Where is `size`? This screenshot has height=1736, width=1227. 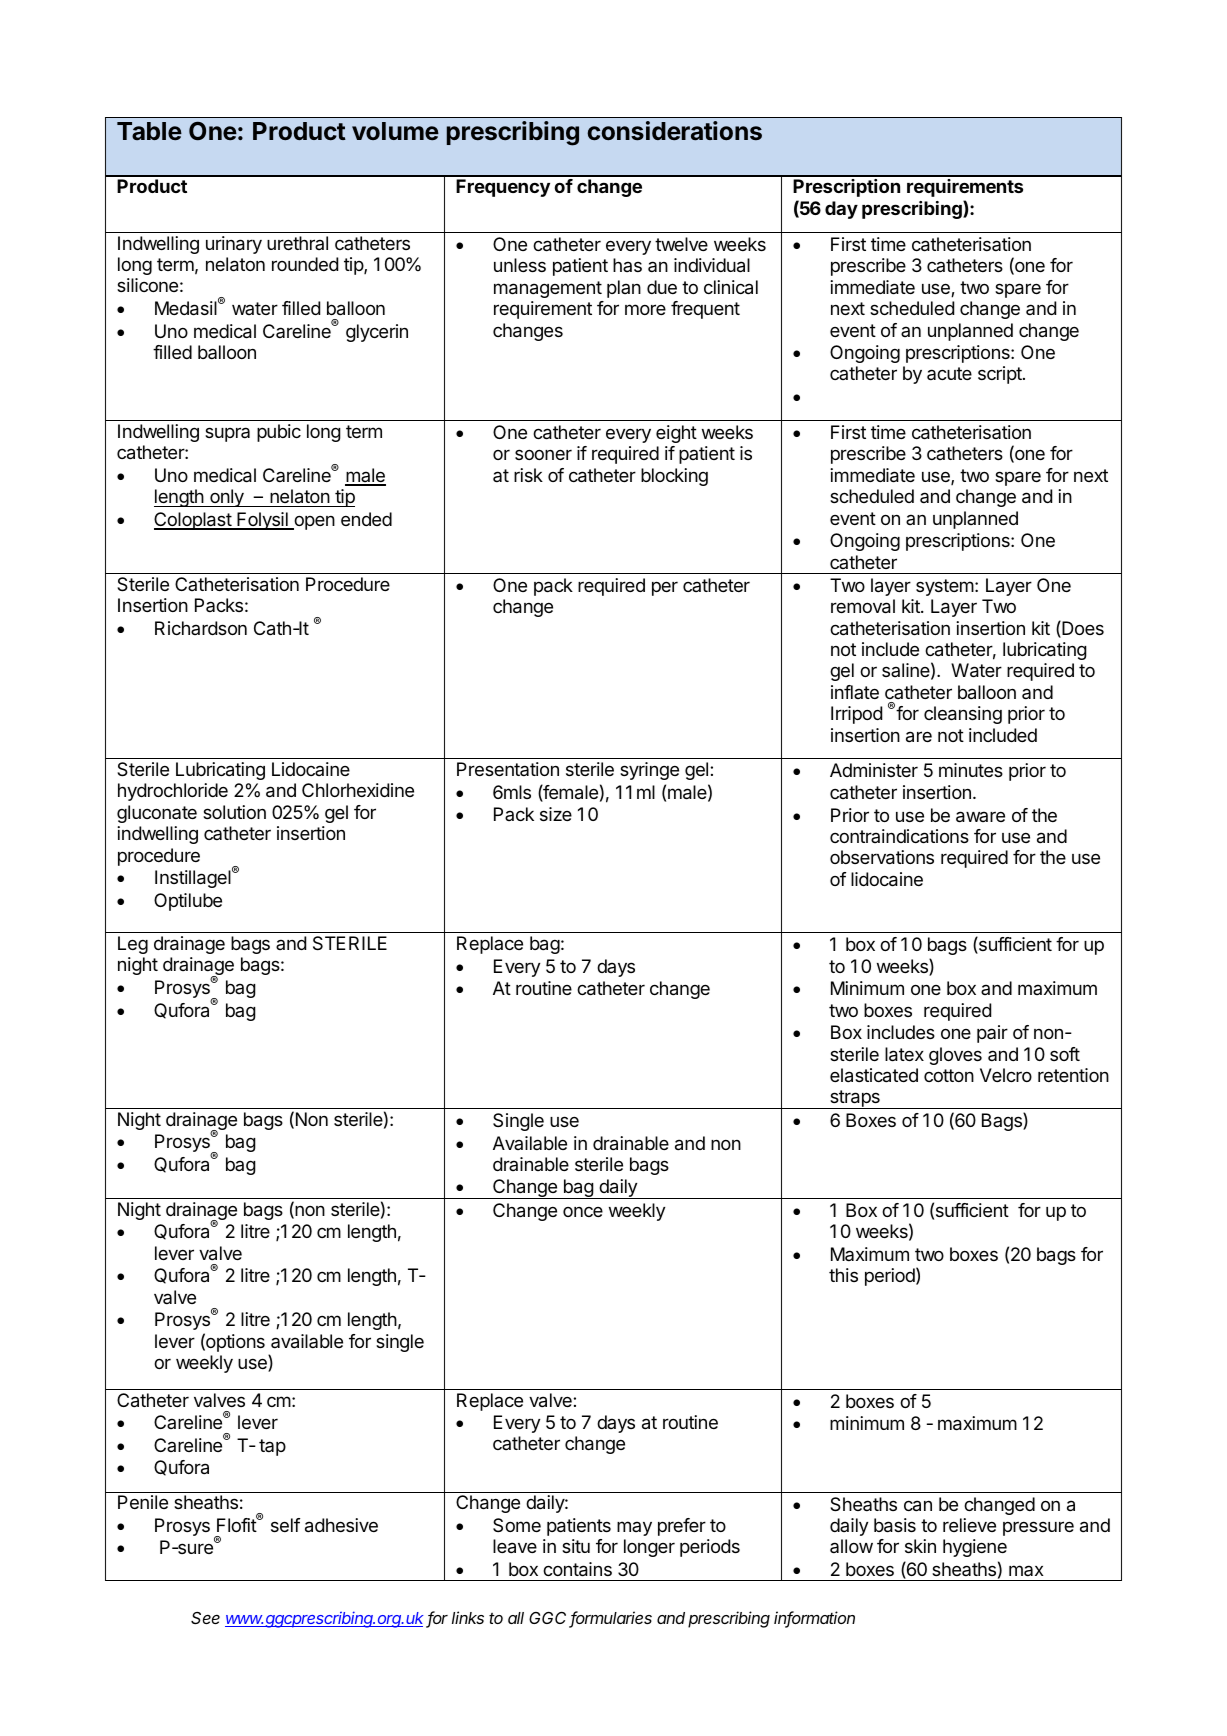 size is located at coordinates (556, 814).
